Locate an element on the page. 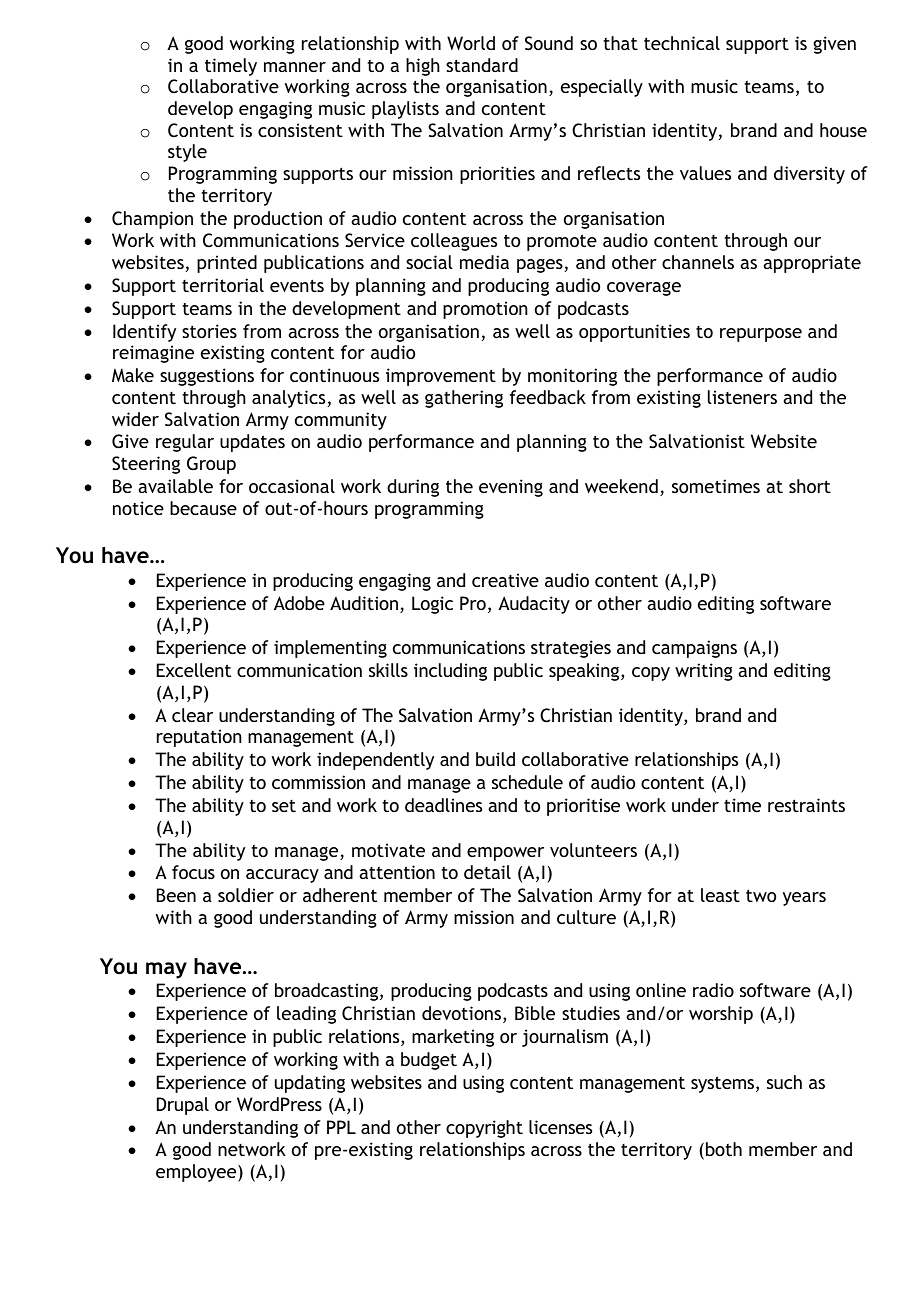 The height and width of the image is (1308, 924). standard is located at coordinates (482, 65).
